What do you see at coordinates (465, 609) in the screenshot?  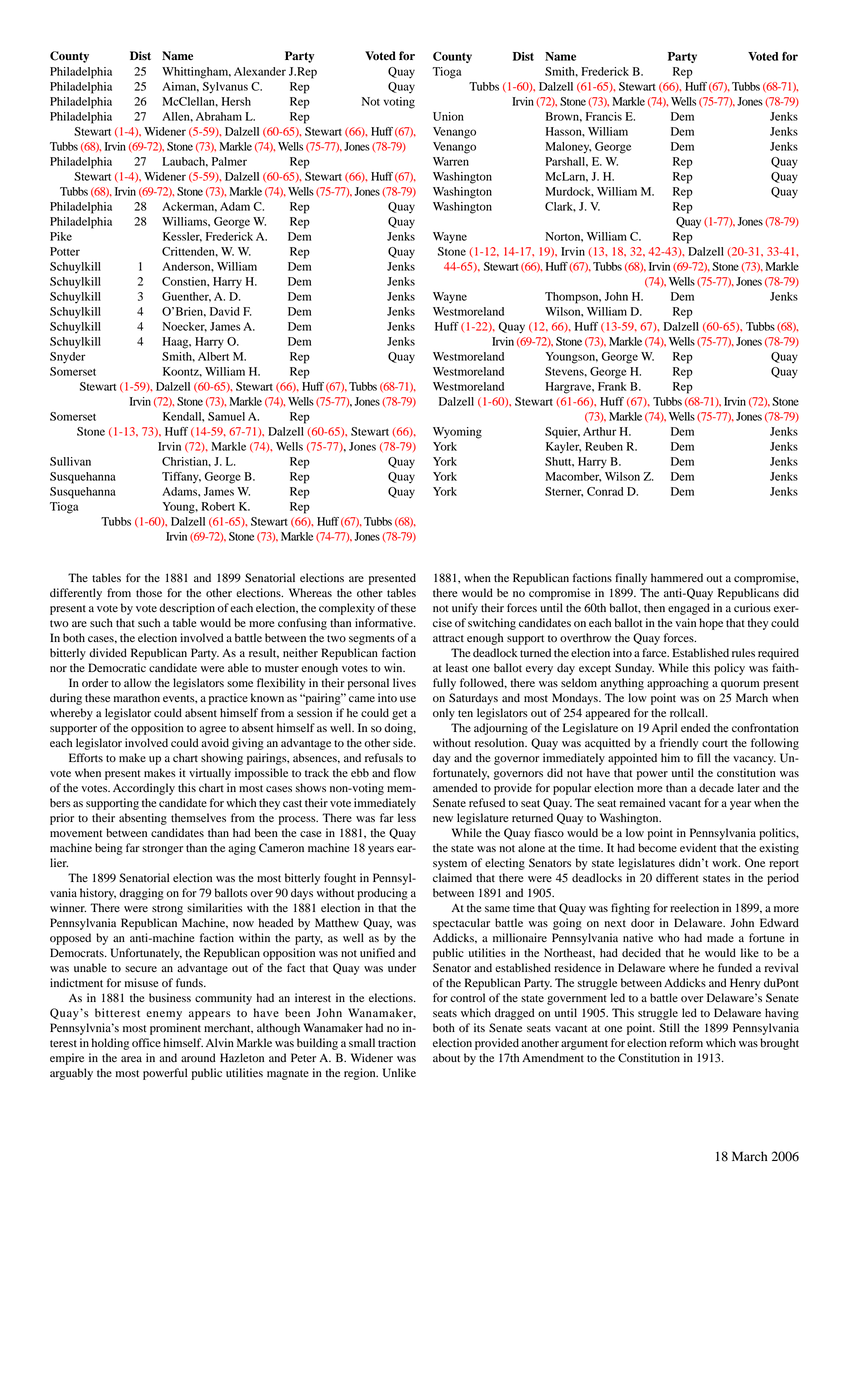 I see `unify` at bounding box center [465, 609].
